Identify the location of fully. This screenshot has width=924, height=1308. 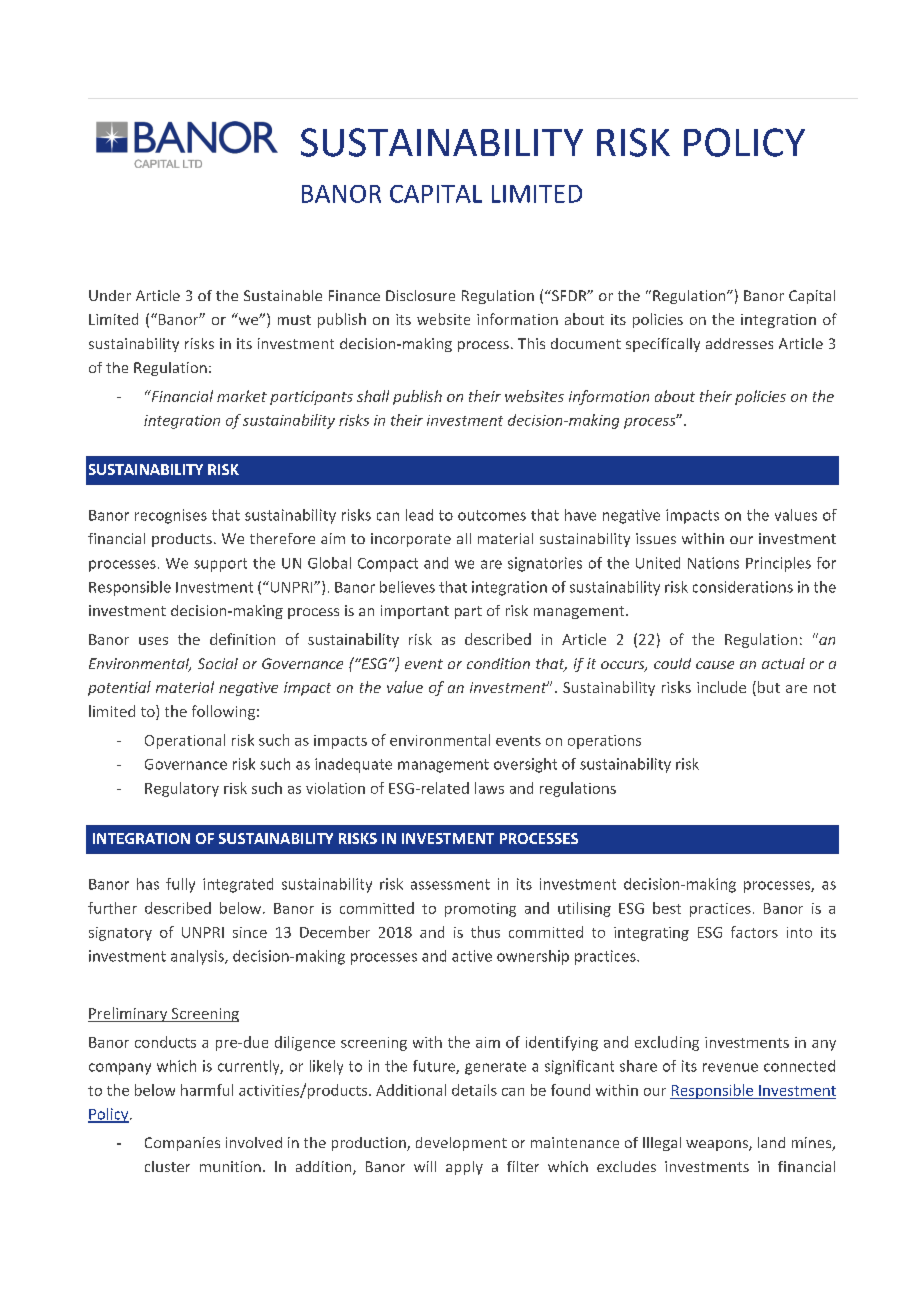
(180, 885).
